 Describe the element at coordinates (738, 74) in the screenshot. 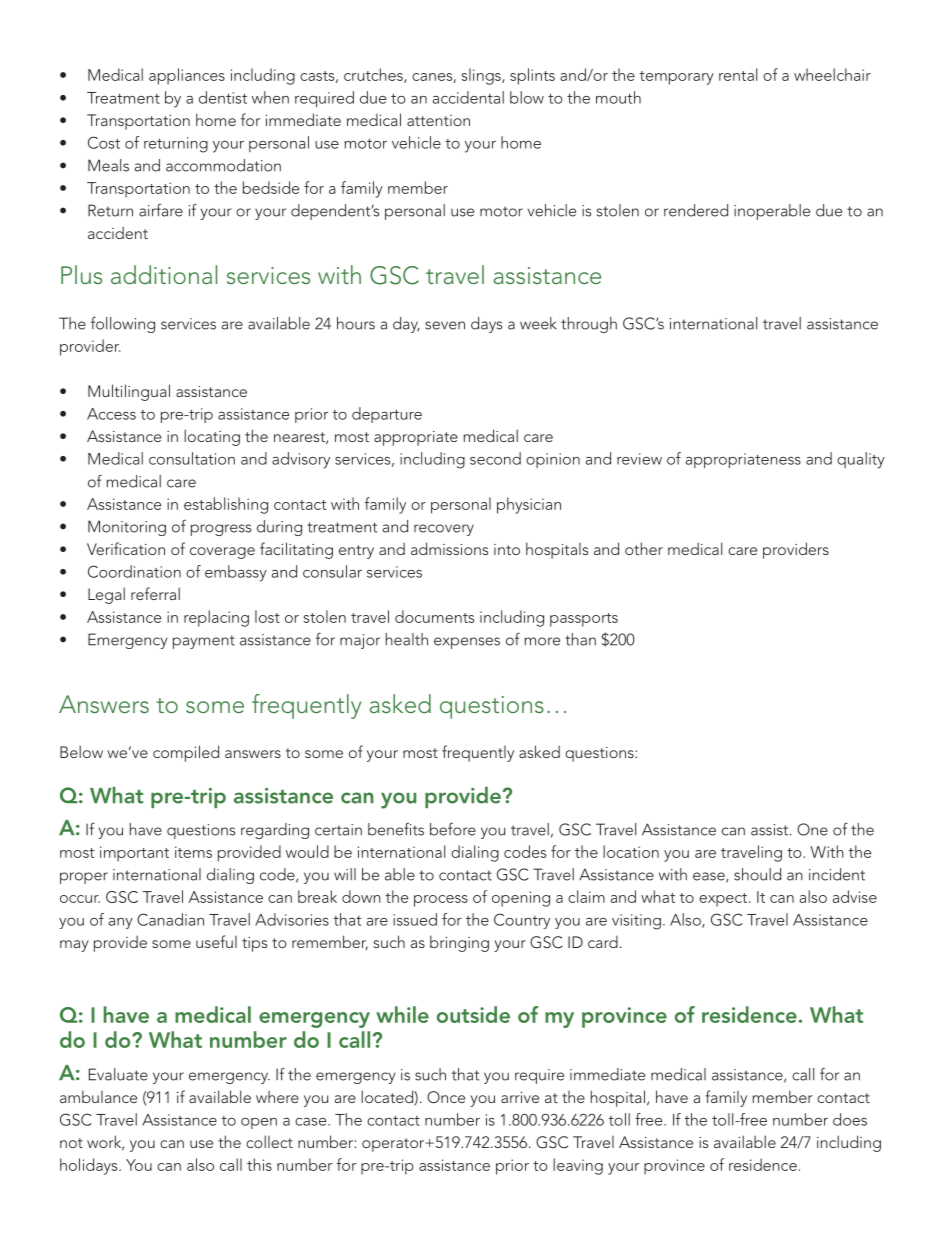

I see `rental` at that location.
